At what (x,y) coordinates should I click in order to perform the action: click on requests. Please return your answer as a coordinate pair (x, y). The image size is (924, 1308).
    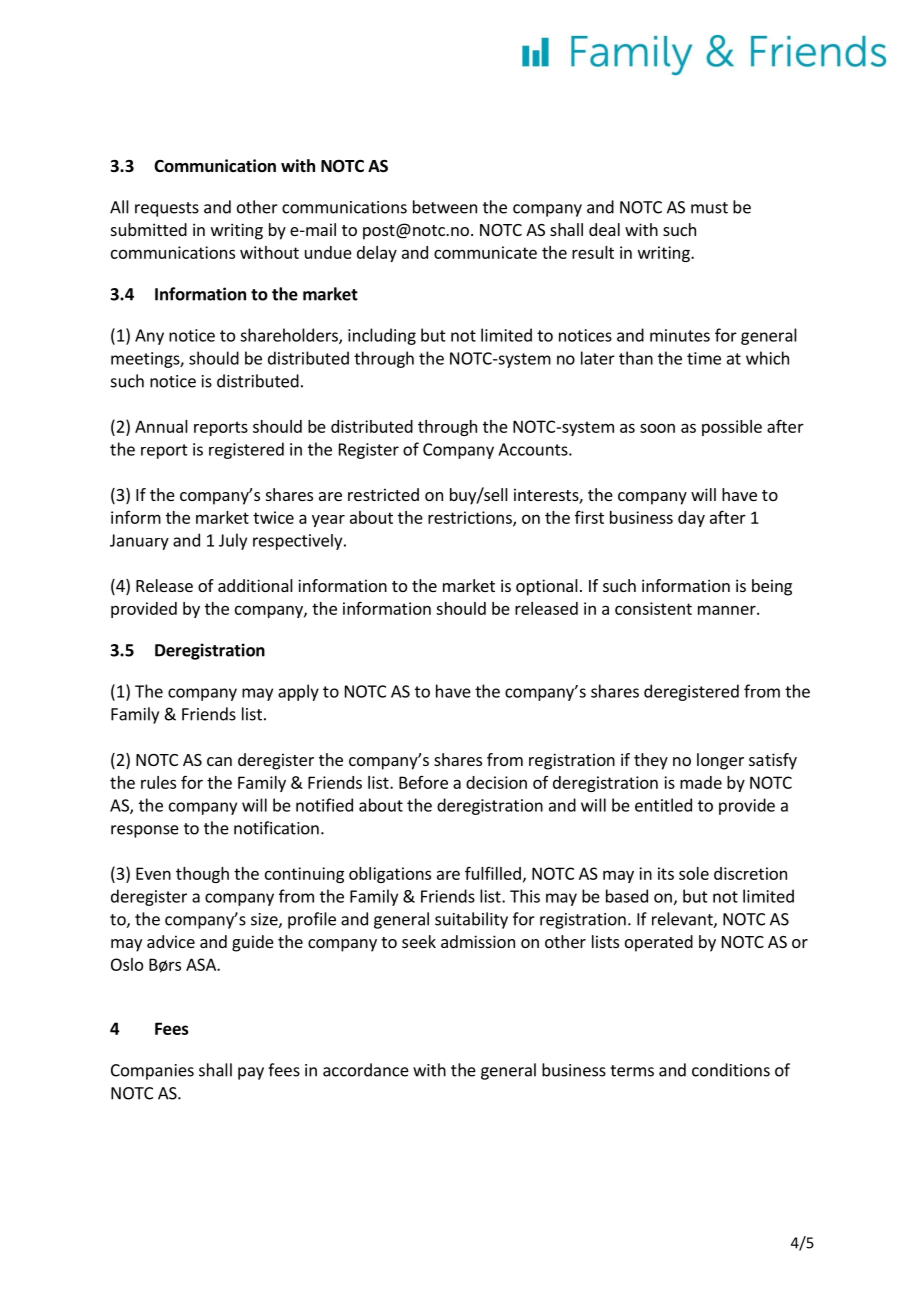
    Looking at the image, I should click on (167, 209).
